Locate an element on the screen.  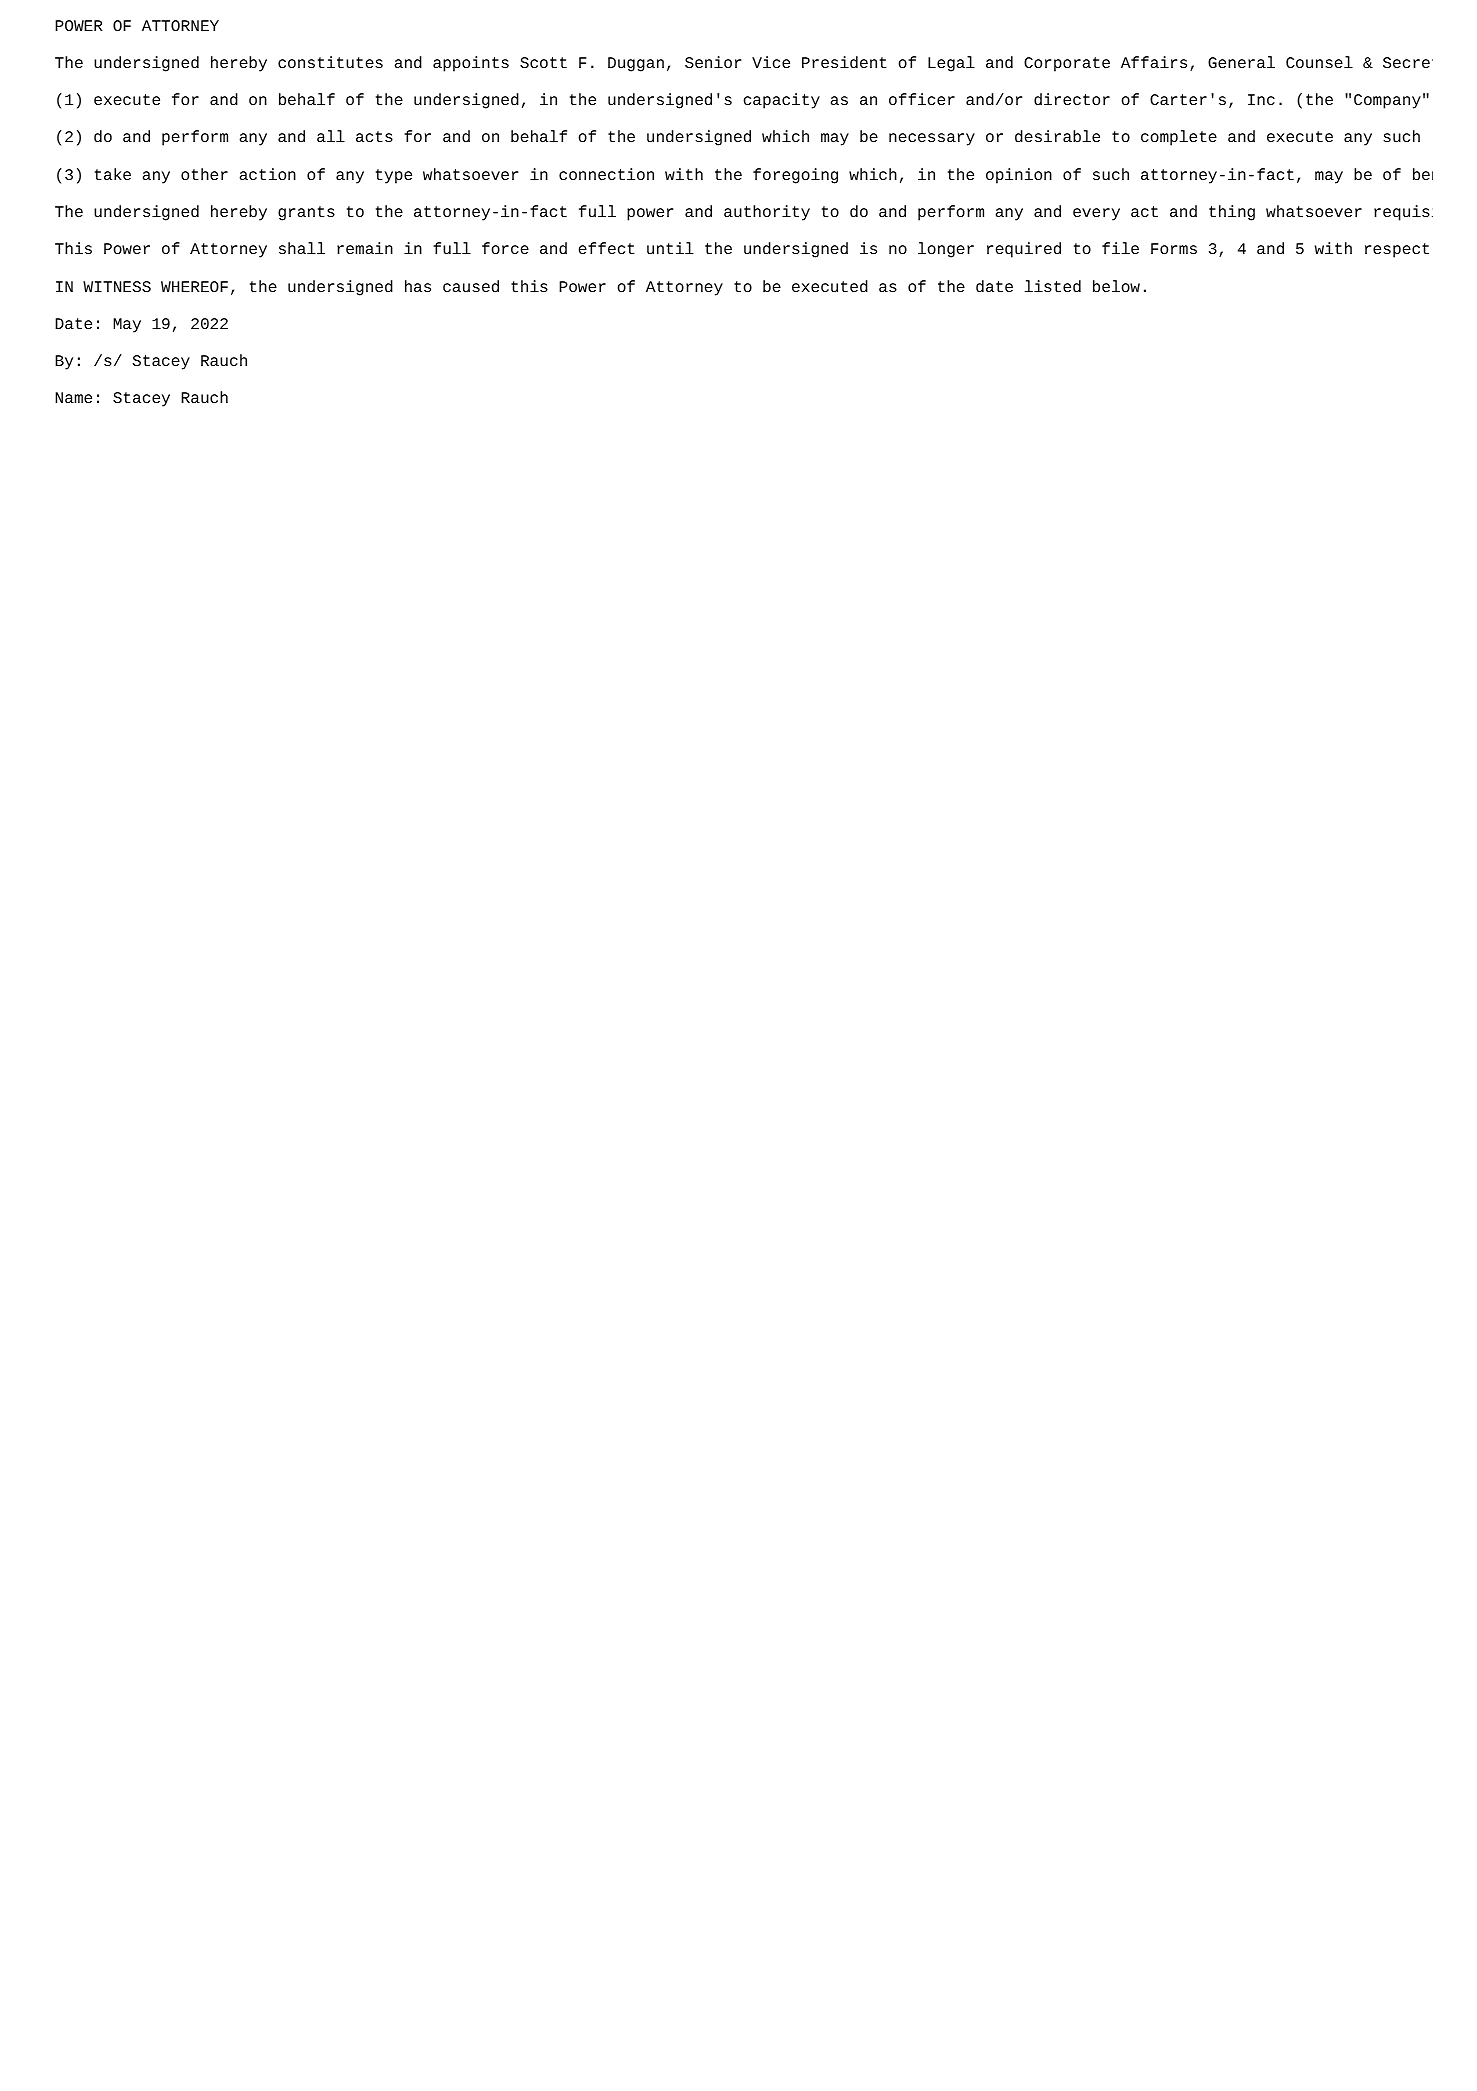
foregoing is located at coordinates (795, 176).
